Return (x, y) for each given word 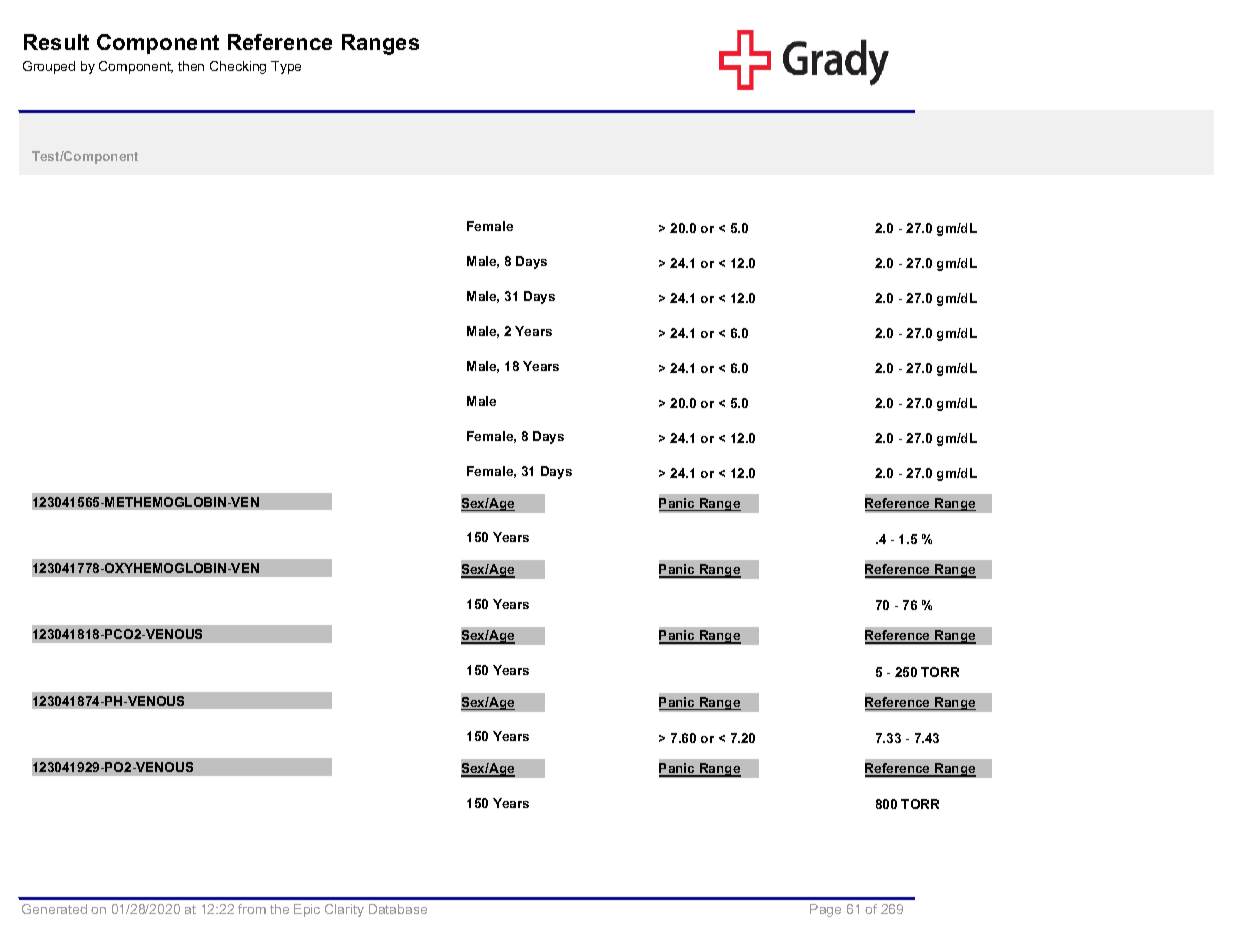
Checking (238, 67)
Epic (307, 910)
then (191, 66)
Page (825, 910)
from (252, 909)
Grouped (49, 67)
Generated (54, 909)
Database (398, 909)
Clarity (344, 910)
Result (56, 42)
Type (286, 67)
